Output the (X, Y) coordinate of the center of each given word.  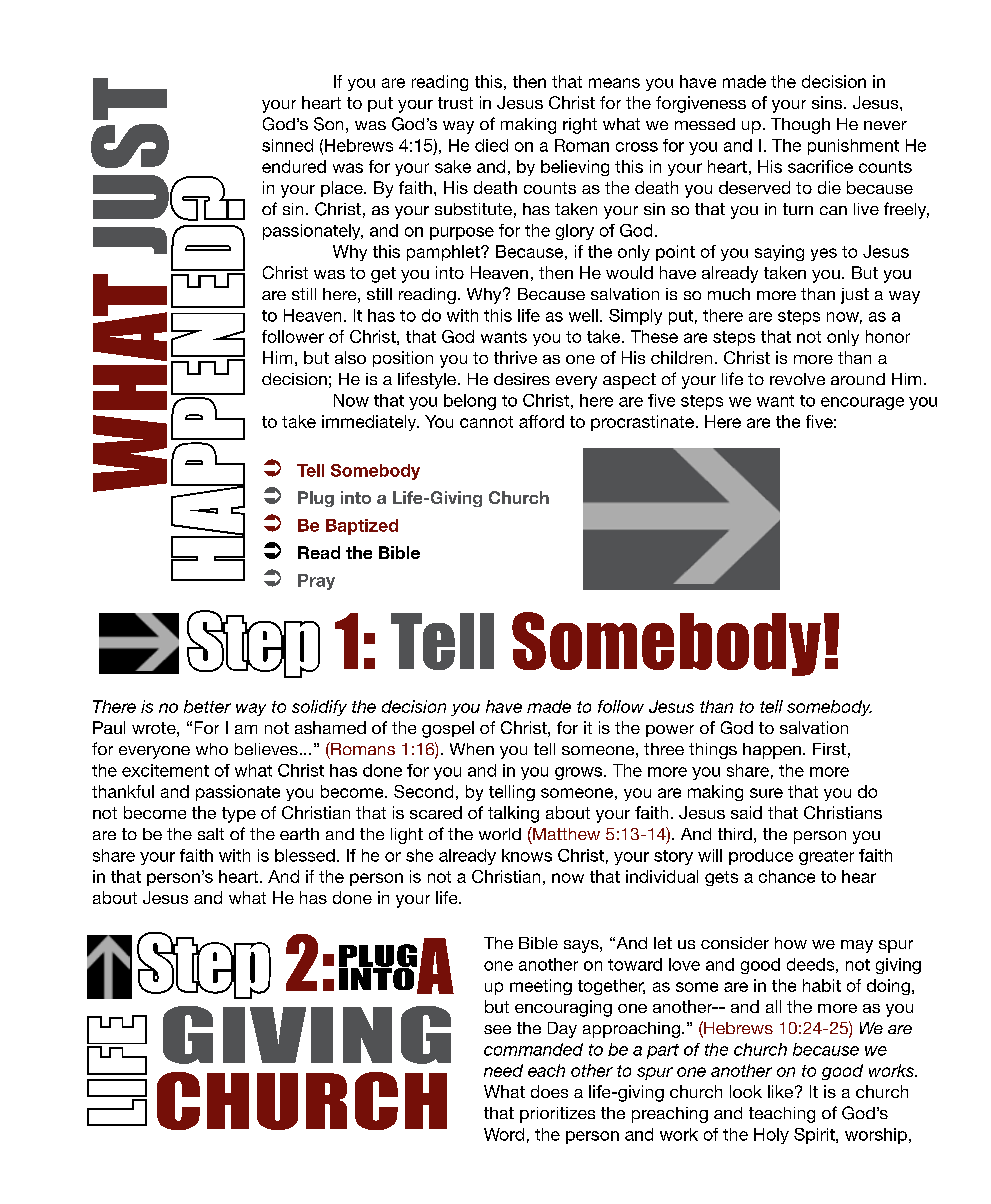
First (829, 749)
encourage (862, 403)
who (212, 749)
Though (800, 126)
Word (504, 1134)
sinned (287, 145)
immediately (370, 423)
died (491, 145)
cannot (486, 422)
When (472, 749)
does (549, 1091)
